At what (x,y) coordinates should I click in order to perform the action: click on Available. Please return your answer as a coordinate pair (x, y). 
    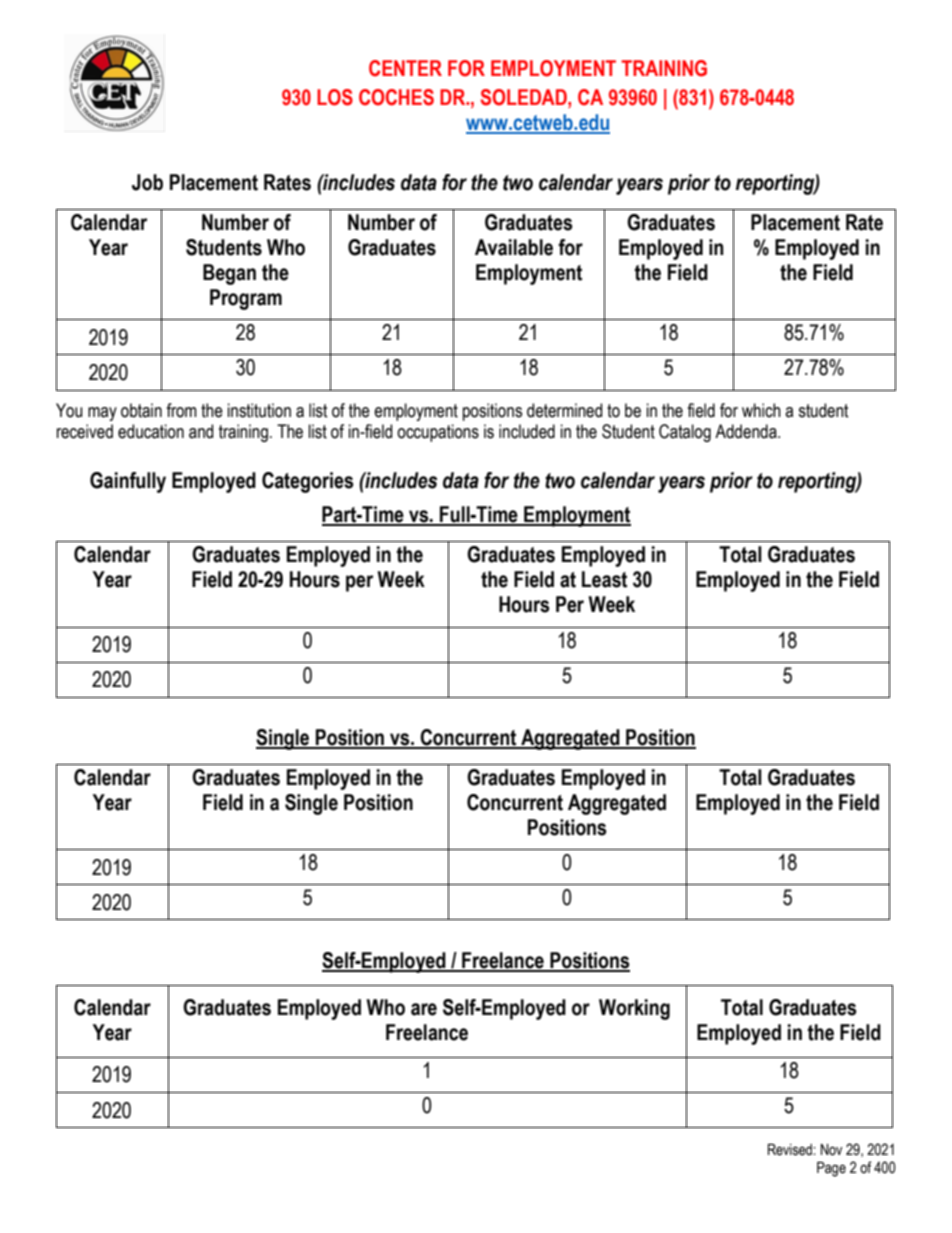
    Looking at the image, I should click on (514, 247).
